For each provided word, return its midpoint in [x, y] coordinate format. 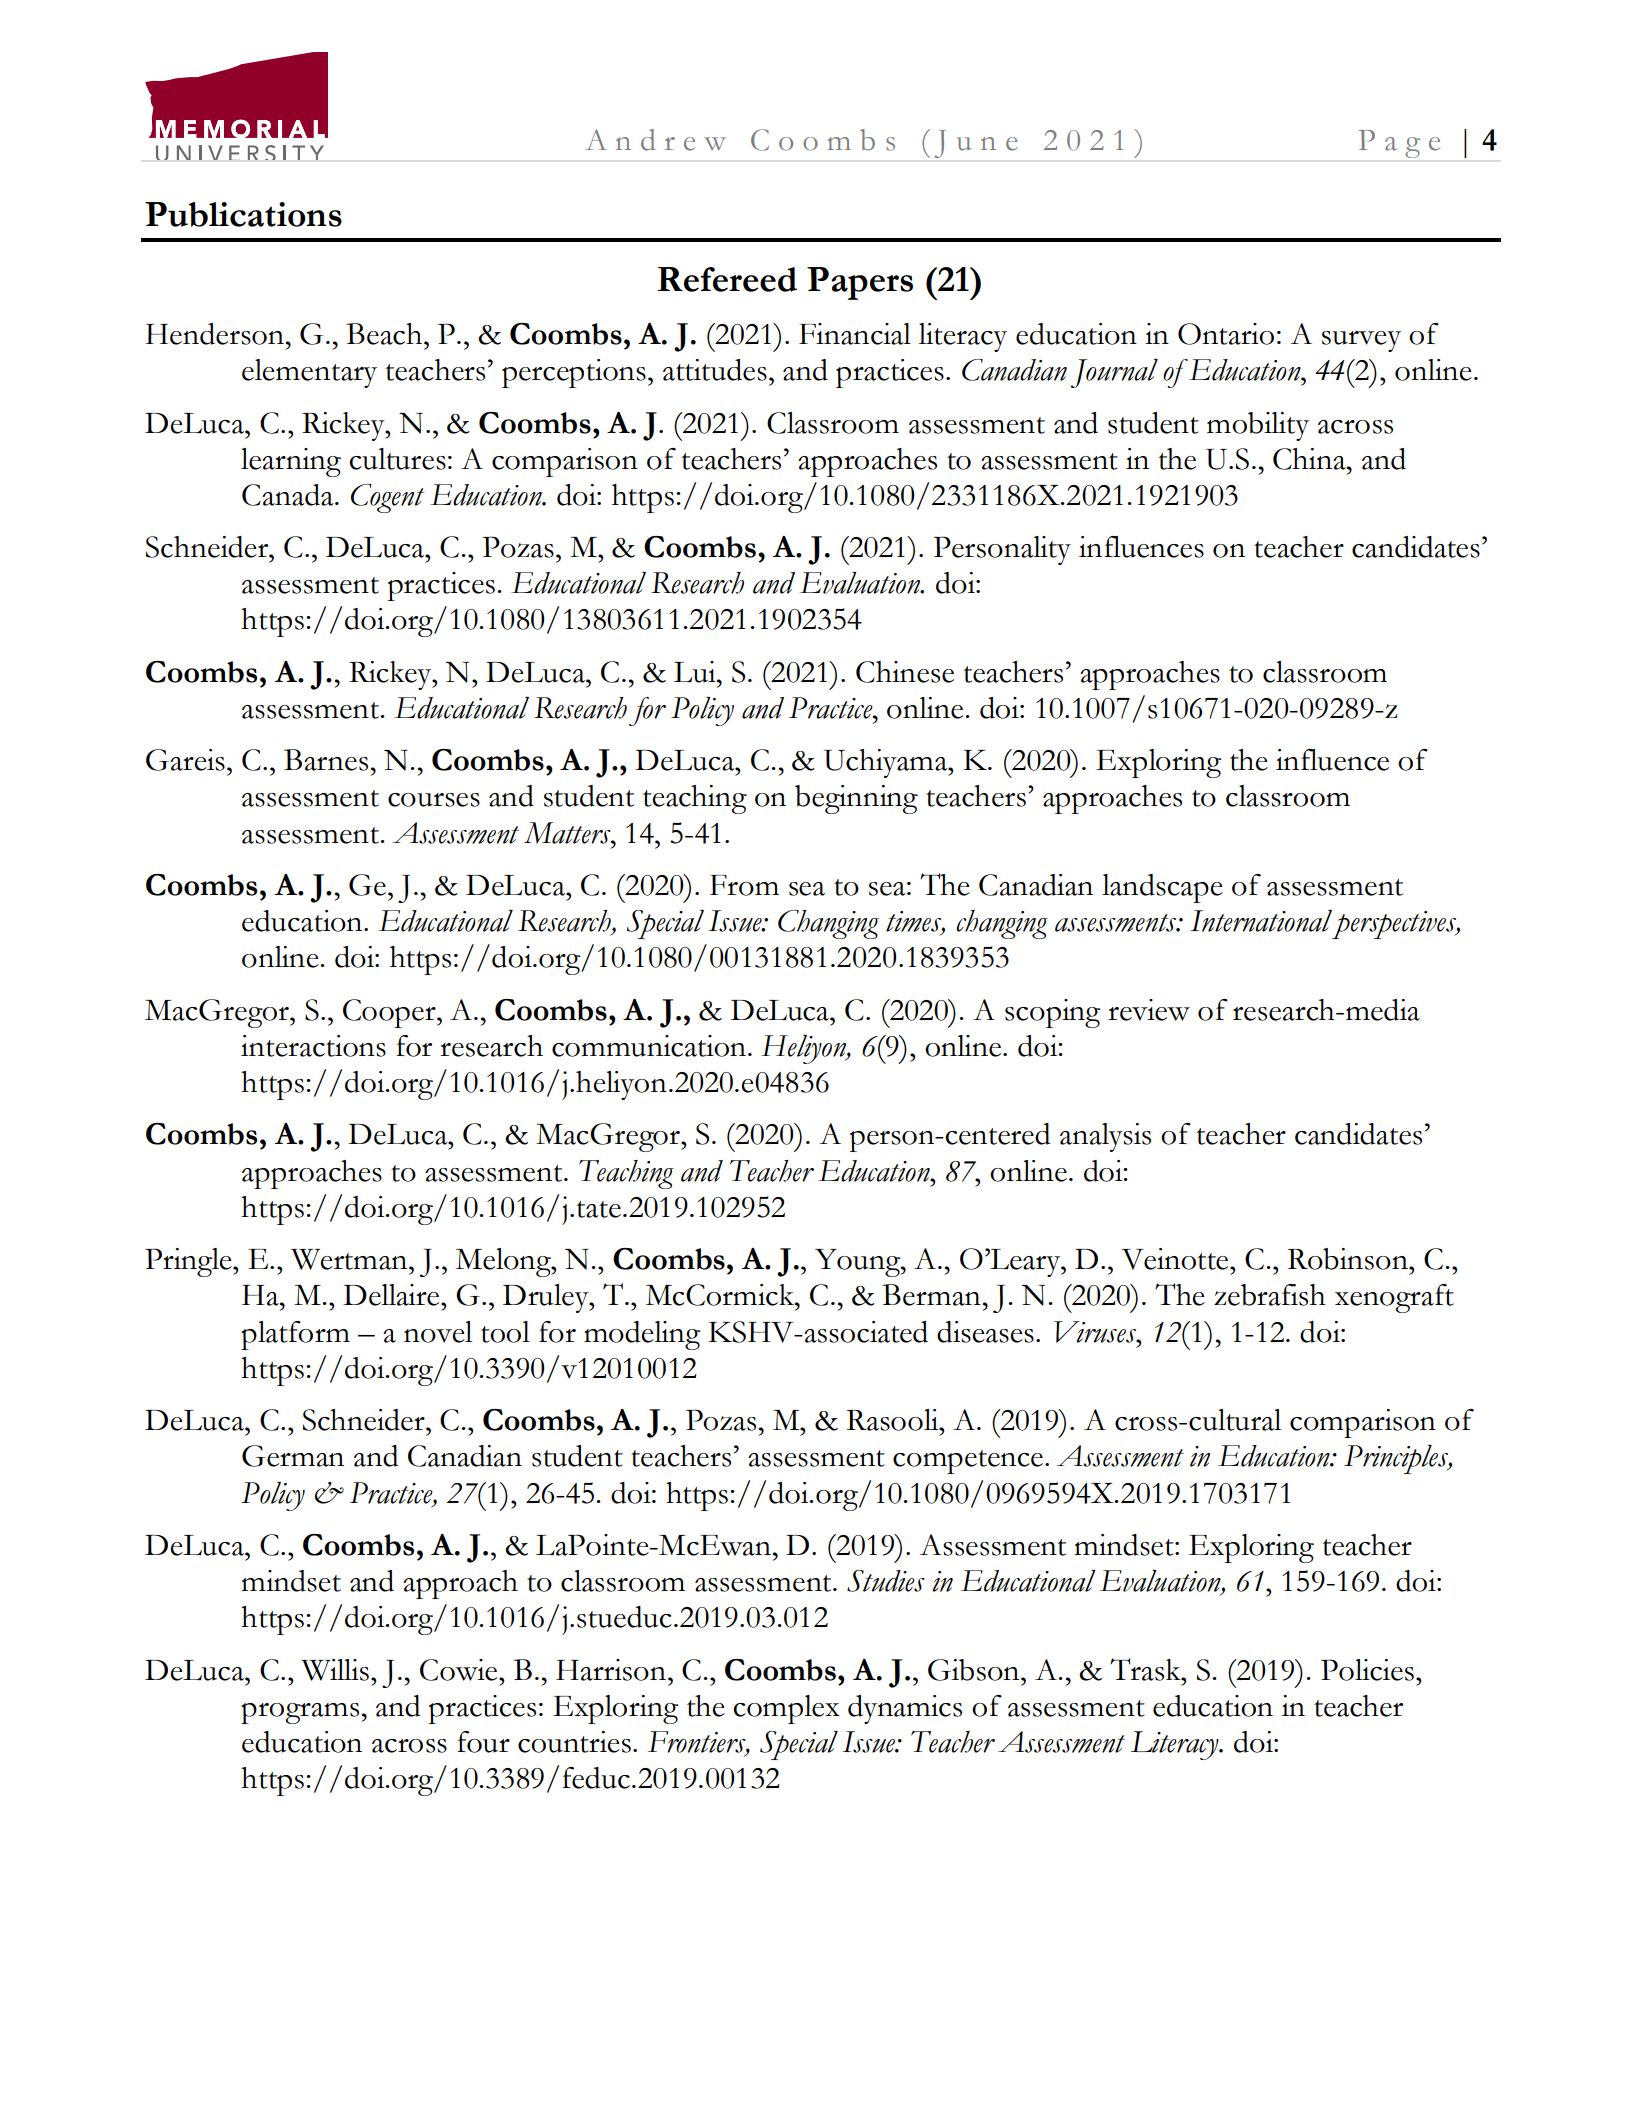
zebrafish [1270, 1295]
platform [295, 1335]
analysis [1105, 1137]
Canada [289, 495]
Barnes [326, 760]
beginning [856, 799]
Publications [243, 214]
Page [1399, 144]
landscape [1162, 888]
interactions [313, 1046]
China [1310, 459]
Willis [335, 1670]
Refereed [727, 279]
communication [649, 1046]
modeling [642, 1335]
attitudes [715, 370]
